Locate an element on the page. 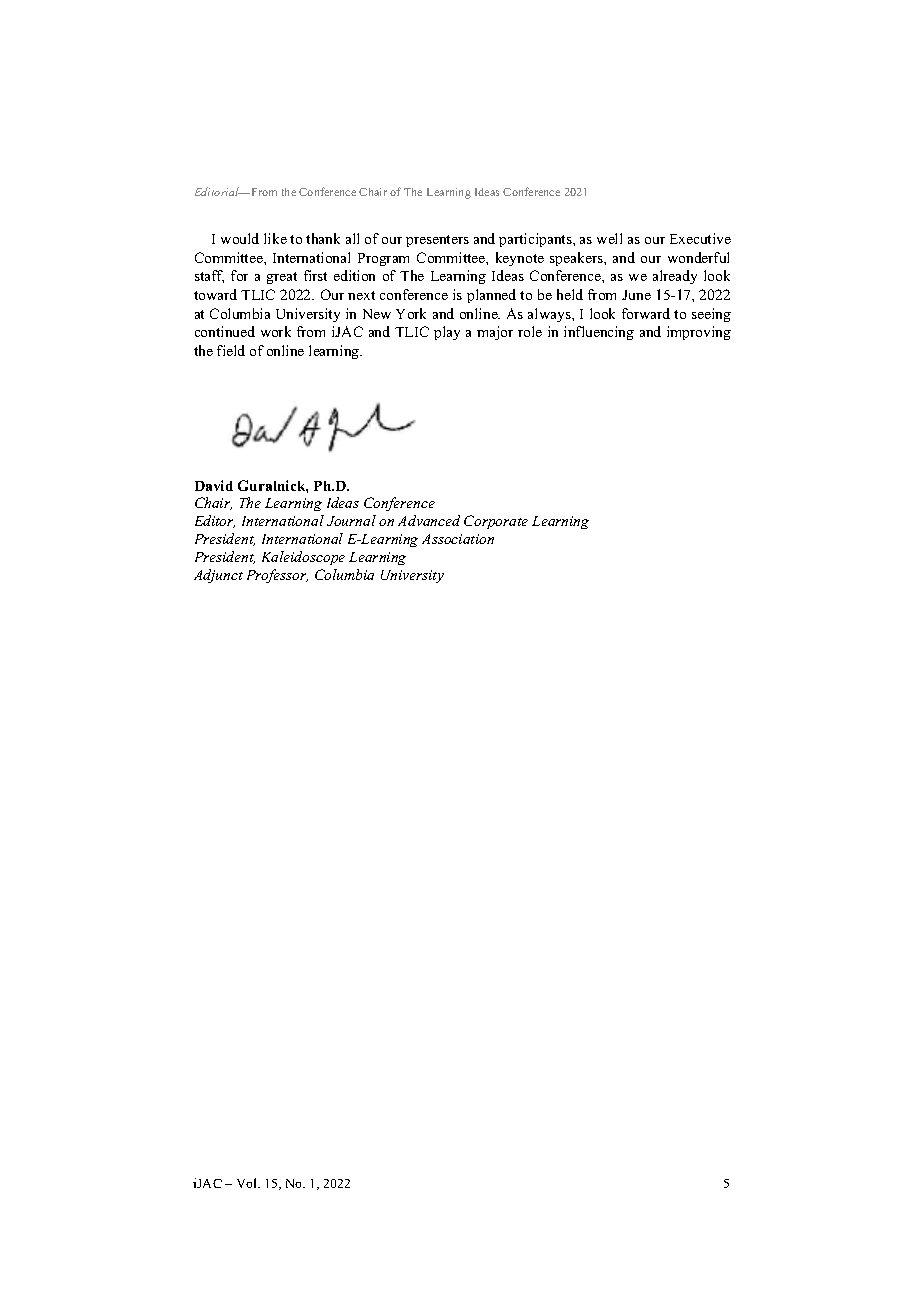 The width and height of the document is (924, 1308). Vol is located at coordinates (248, 1183).
